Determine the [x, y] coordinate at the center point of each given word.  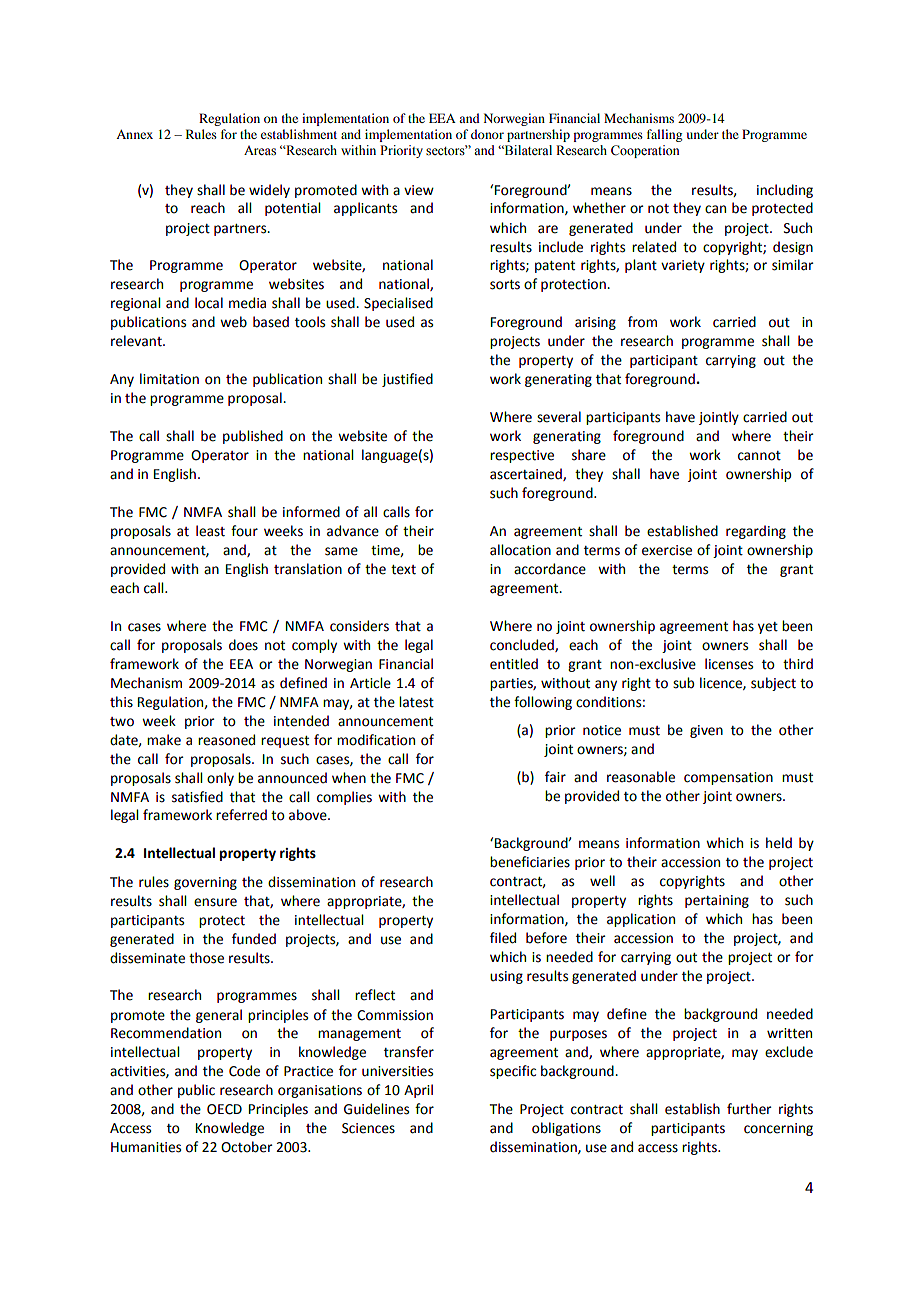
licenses [729, 664]
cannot [759, 456]
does [243, 645]
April [418, 1091]
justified [407, 380]
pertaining [717, 901]
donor [487, 134]
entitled [514, 664]
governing [205, 883]
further [749, 1109]
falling [664, 135]
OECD [224, 1109]
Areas [260, 151]
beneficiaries [530, 862]
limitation [169, 379]
